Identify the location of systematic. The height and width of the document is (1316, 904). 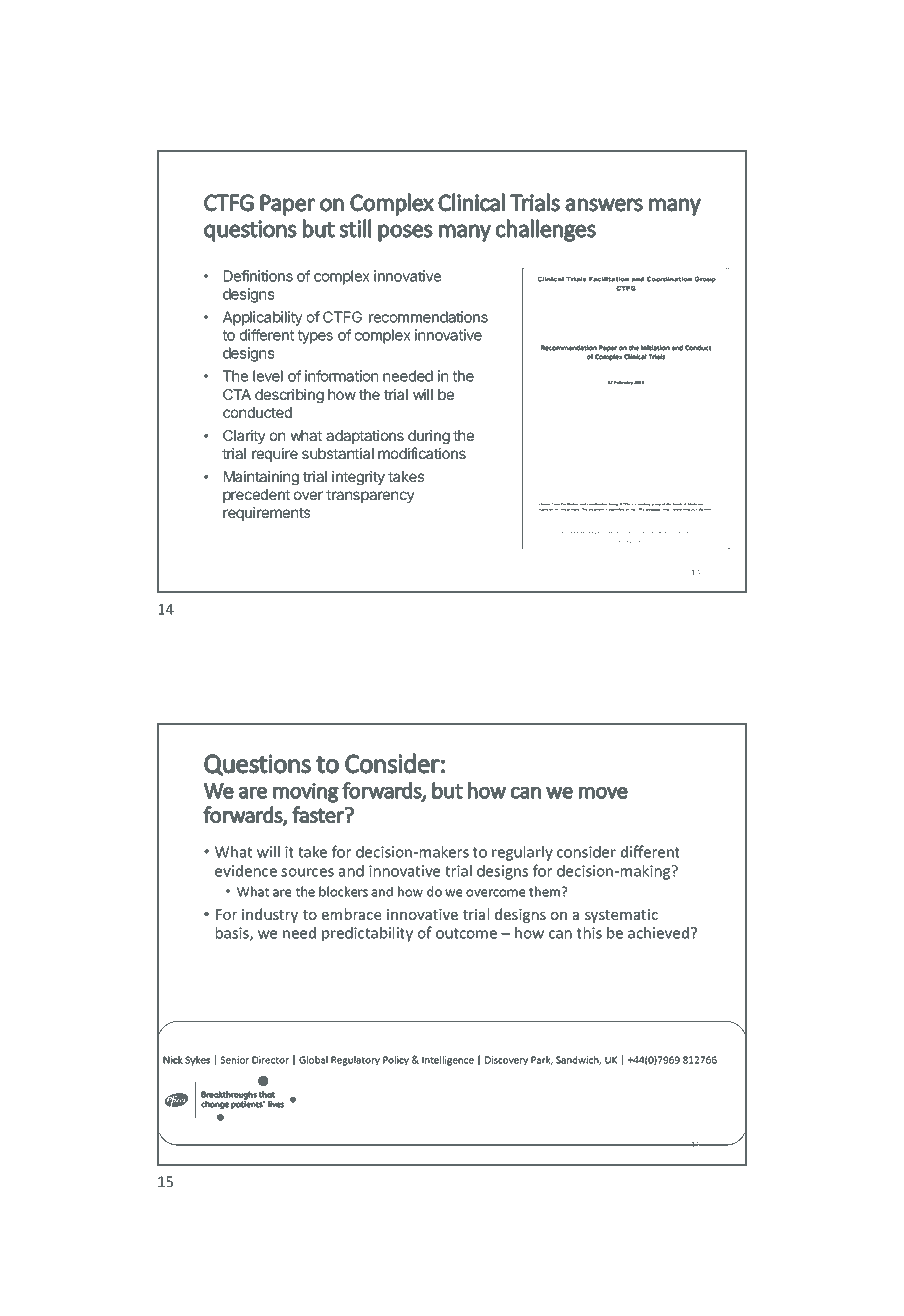
(621, 916).
